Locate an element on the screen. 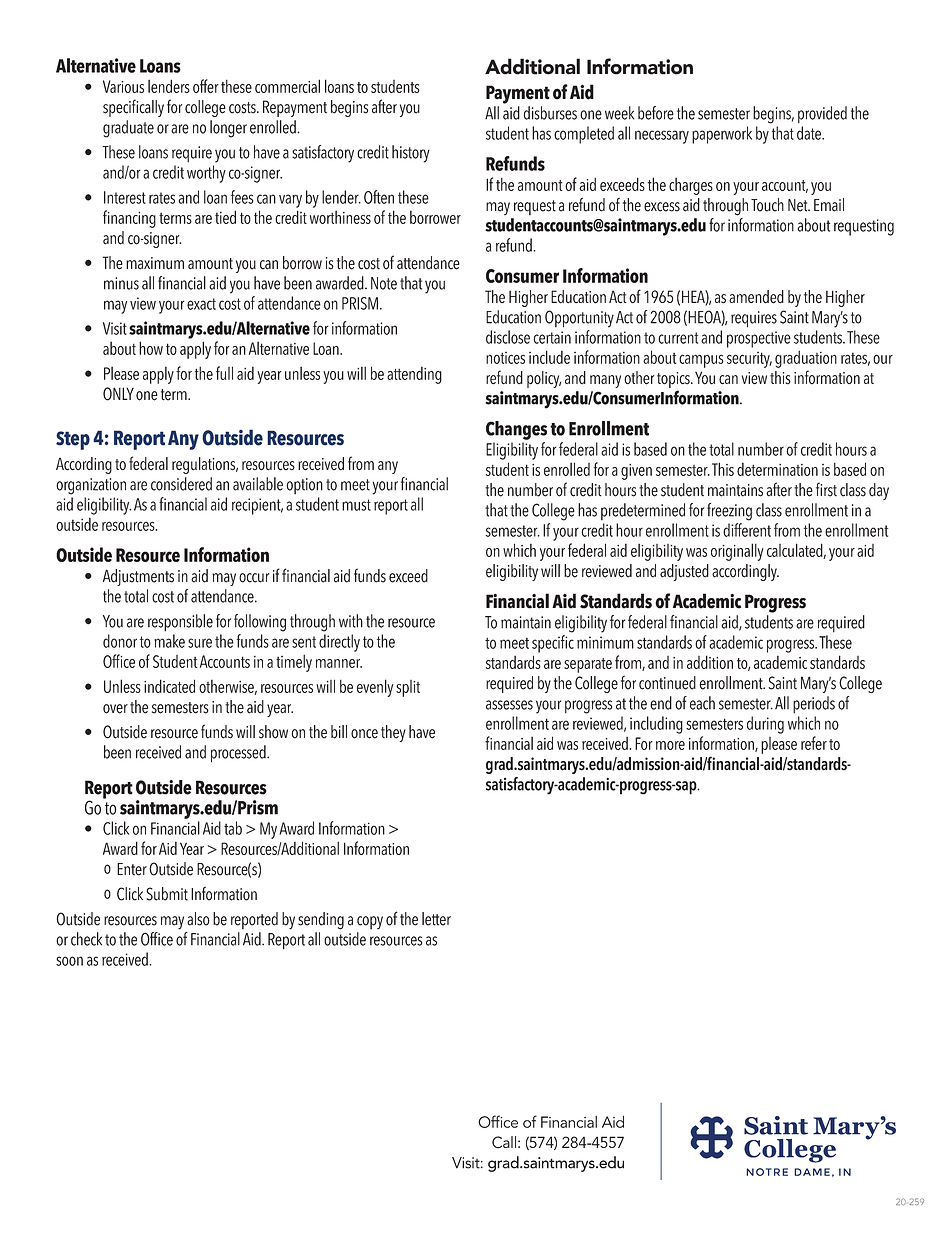 Image resolution: width=952 pixels, height=1233 pixels. history is located at coordinates (411, 154).
